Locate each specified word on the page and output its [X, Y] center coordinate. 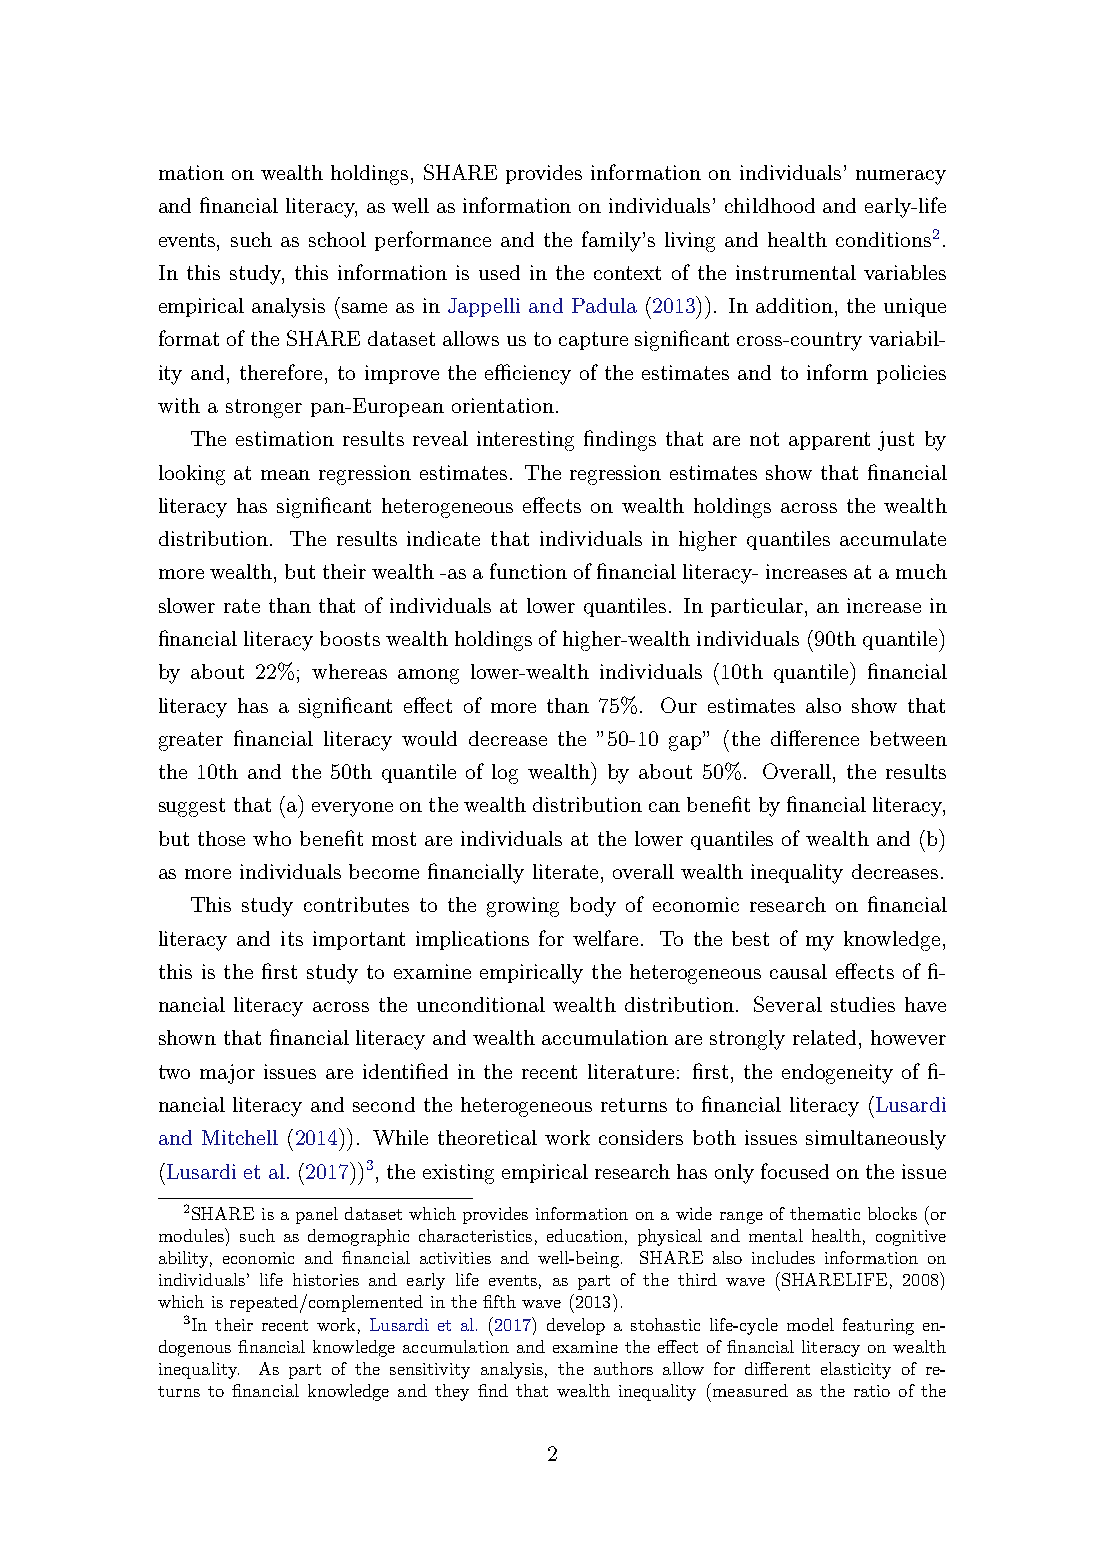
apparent [829, 441]
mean [285, 475]
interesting [525, 441]
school [337, 239]
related [826, 1037]
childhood [770, 205]
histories [326, 1279]
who [272, 838]
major [227, 1074]
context [627, 273]
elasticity [856, 1370]
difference [815, 738]
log [505, 774]
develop [576, 1326]
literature [631, 1071]
